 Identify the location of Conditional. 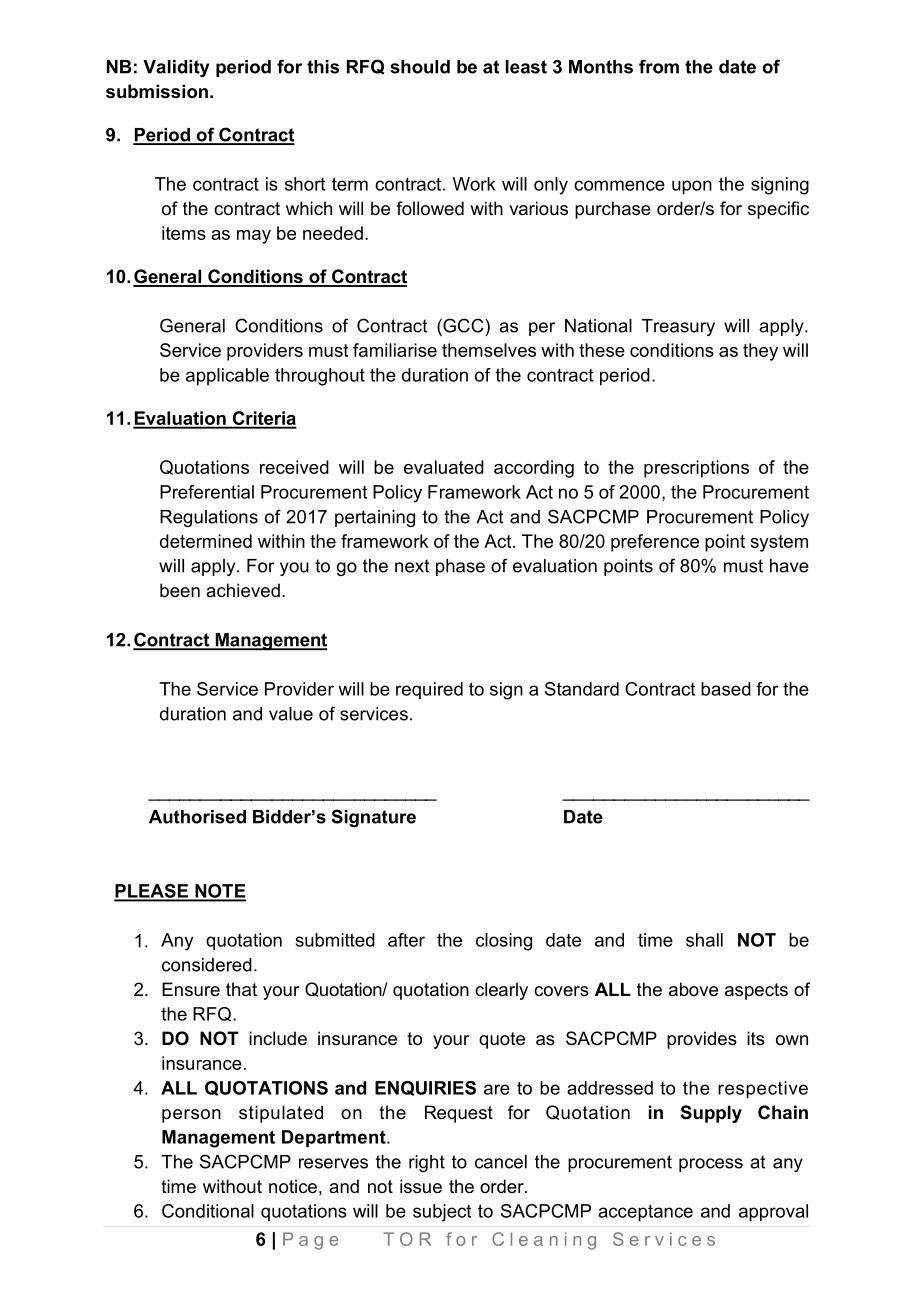
(208, 1211).
